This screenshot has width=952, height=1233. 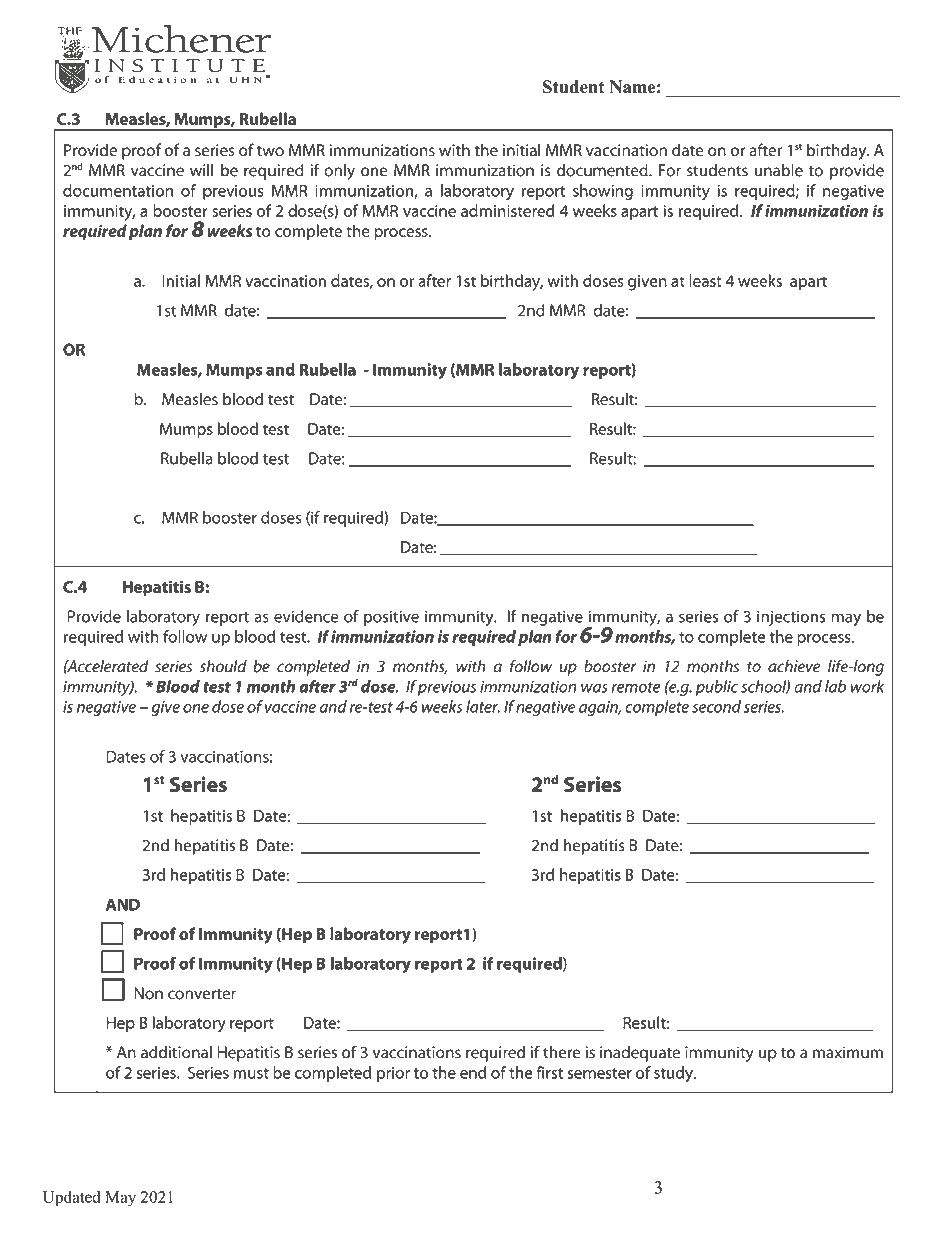 What do you see at coordinates (791, 618) in the screenshot?
I see `injections` at bounding box center [791, 618].
